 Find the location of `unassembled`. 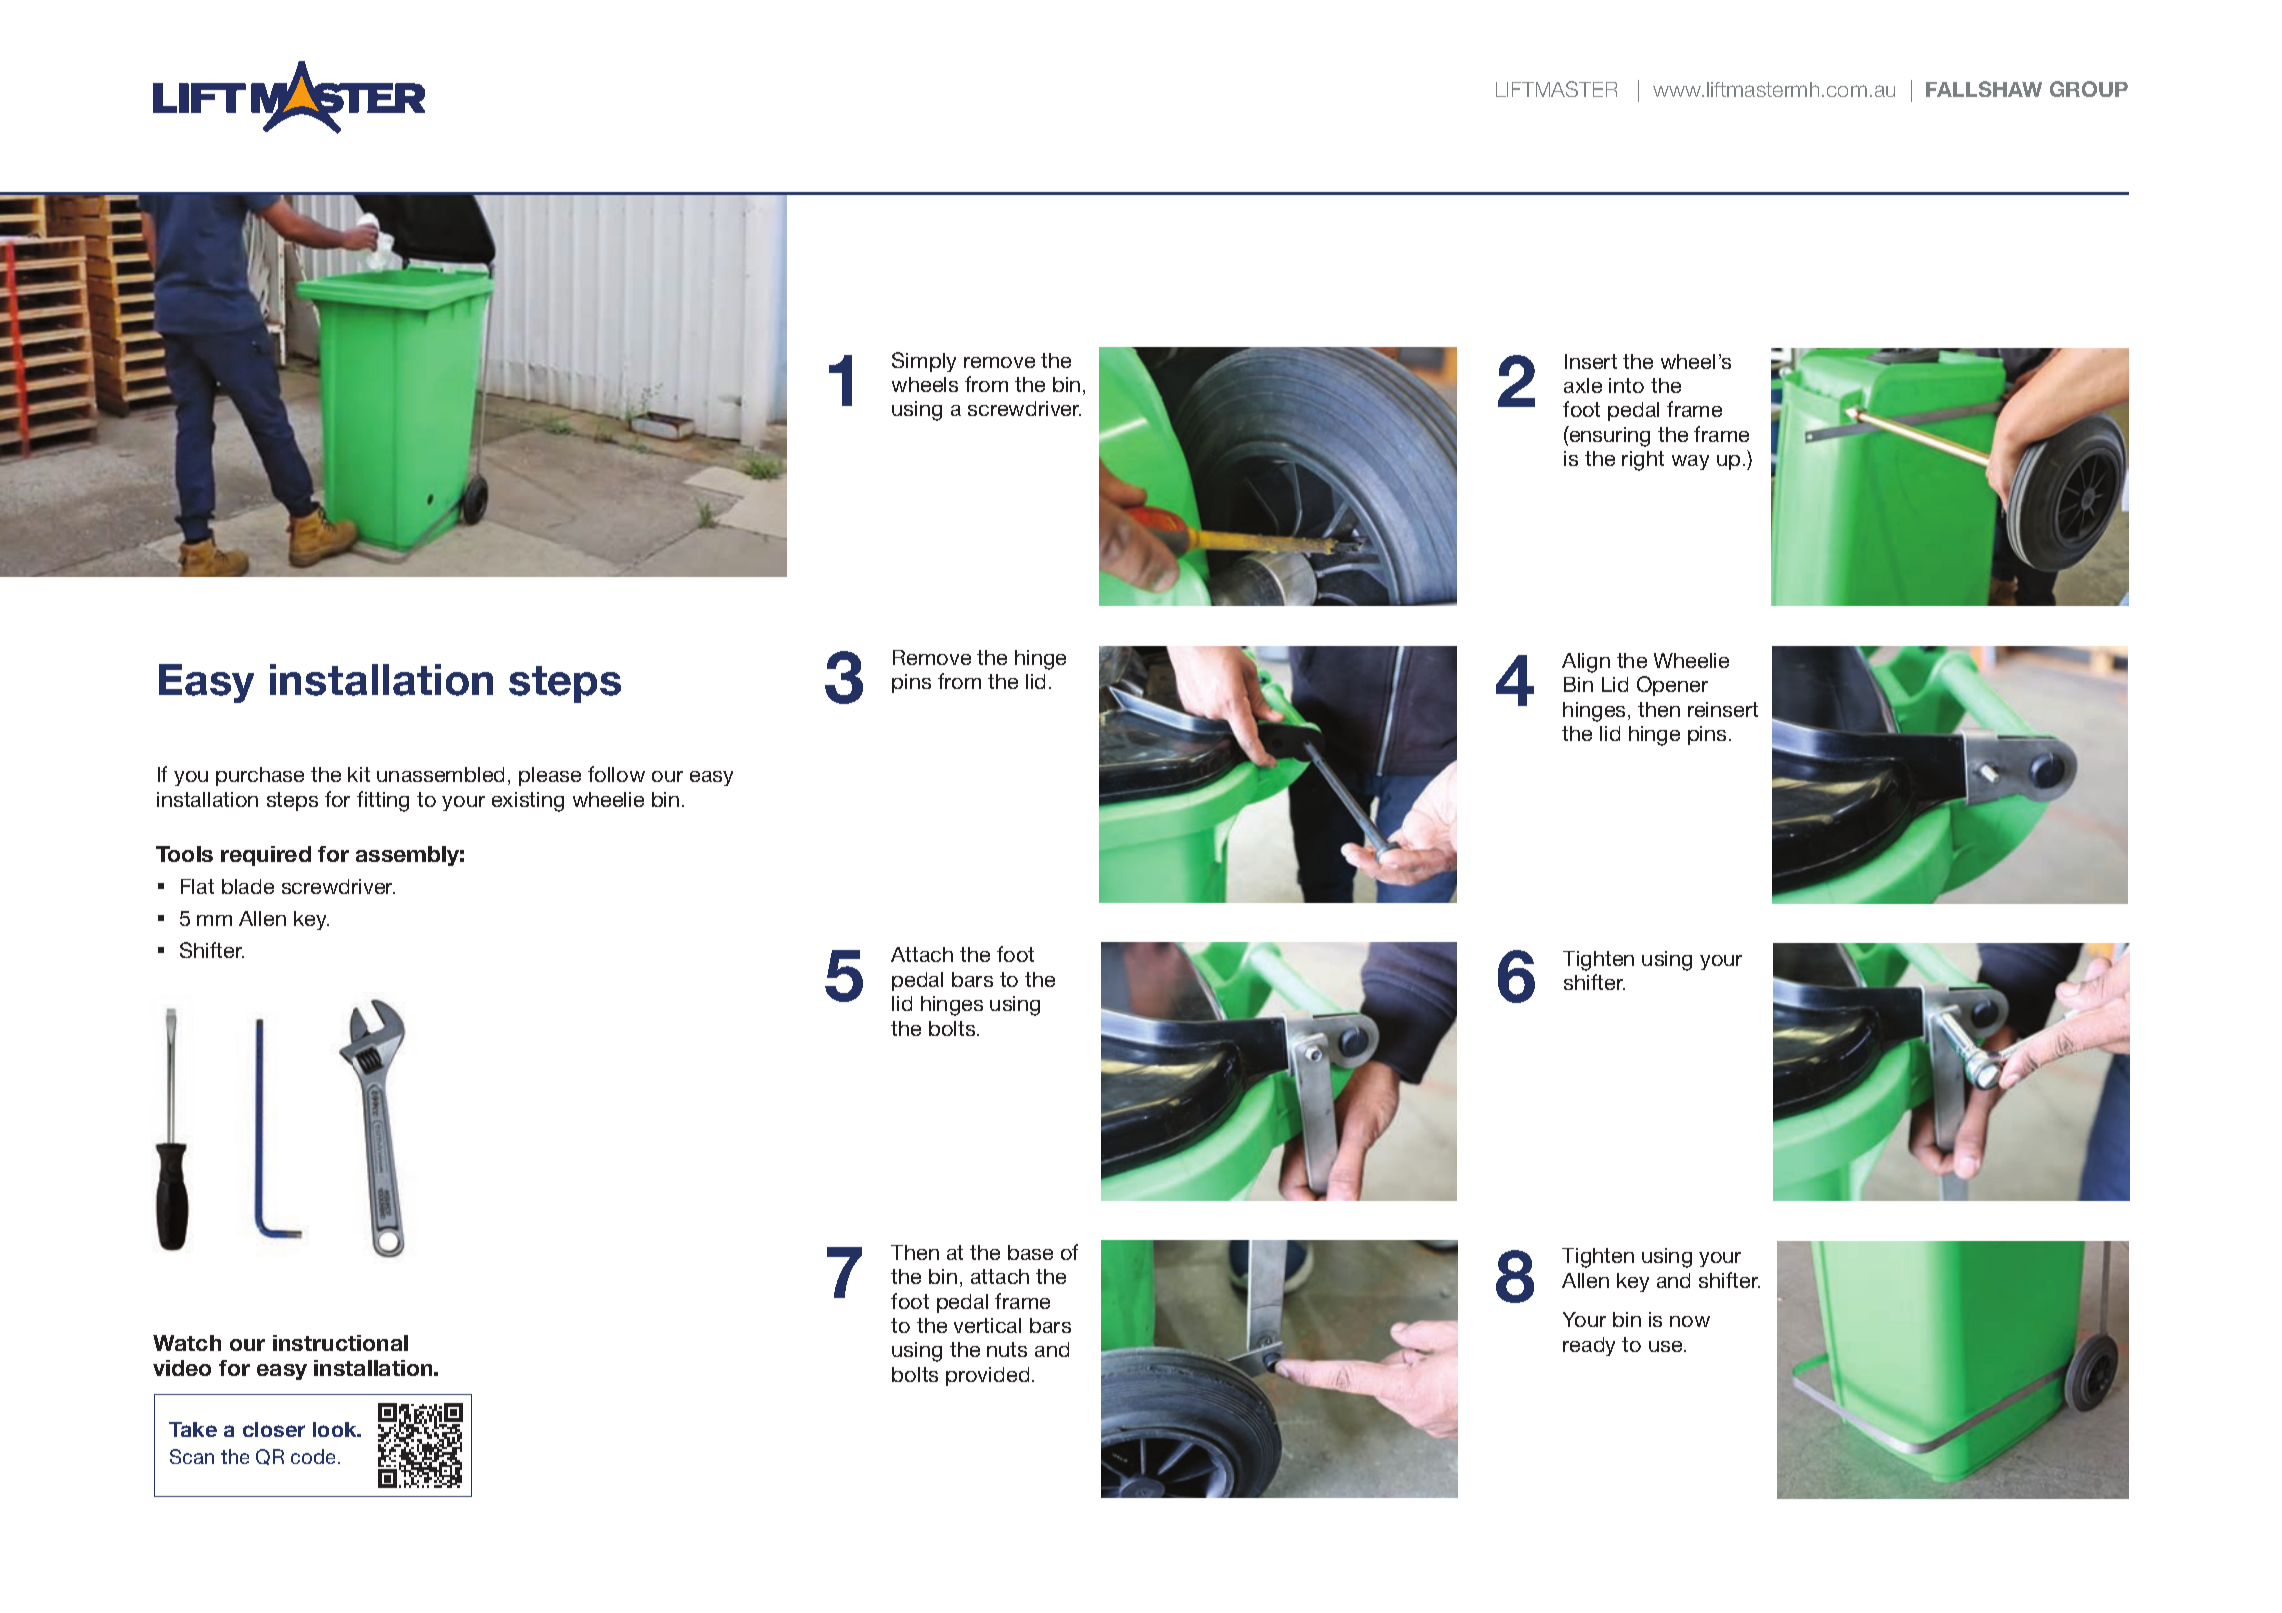

unassembled is located at coordinates (440, 774).
